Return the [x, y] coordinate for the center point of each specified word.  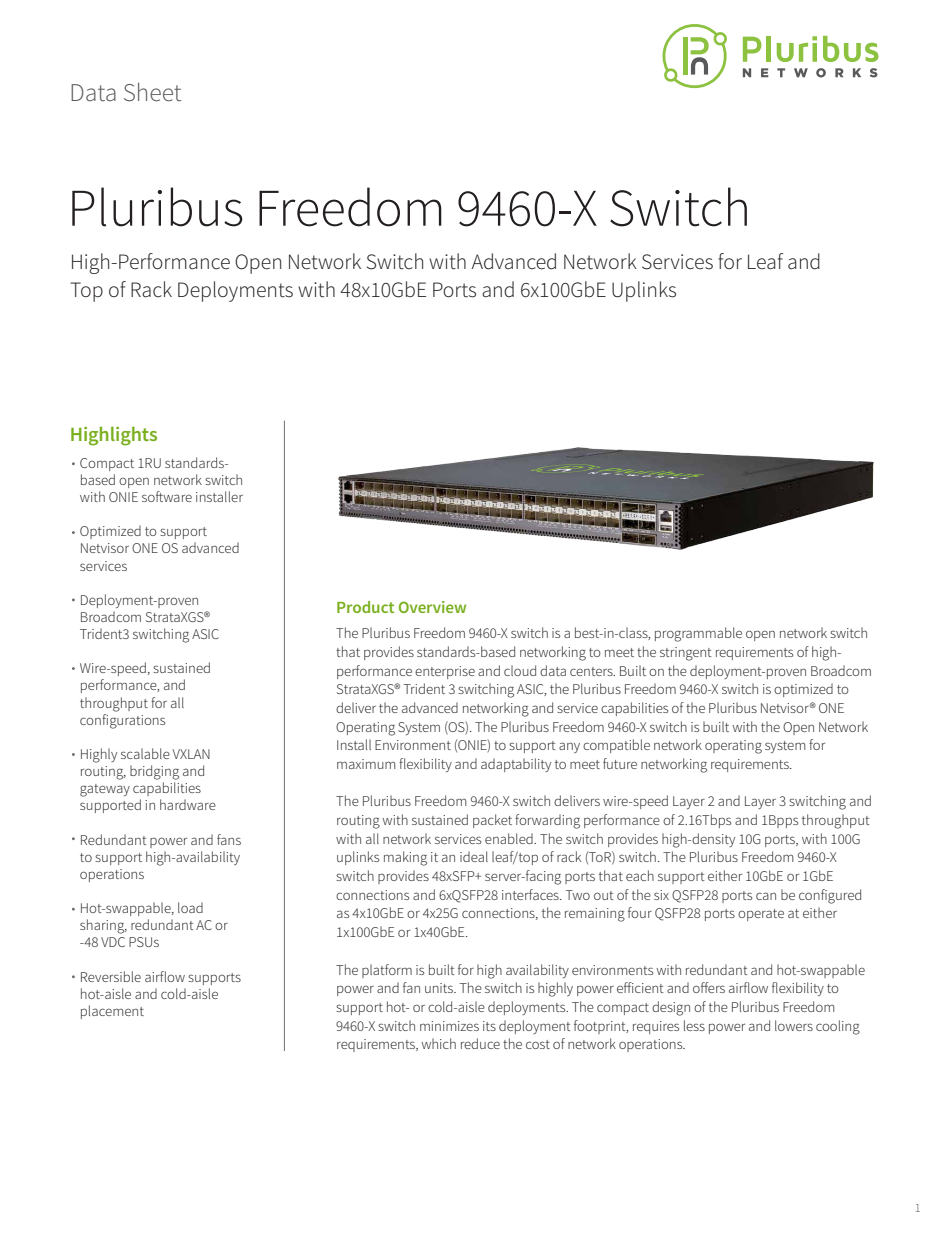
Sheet [152, 92]
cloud [520, 670]
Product [365, 607]
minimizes [449, 1026]
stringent [686, 654]
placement [112, 1012]
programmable [698, 634]
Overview [432, 607]
